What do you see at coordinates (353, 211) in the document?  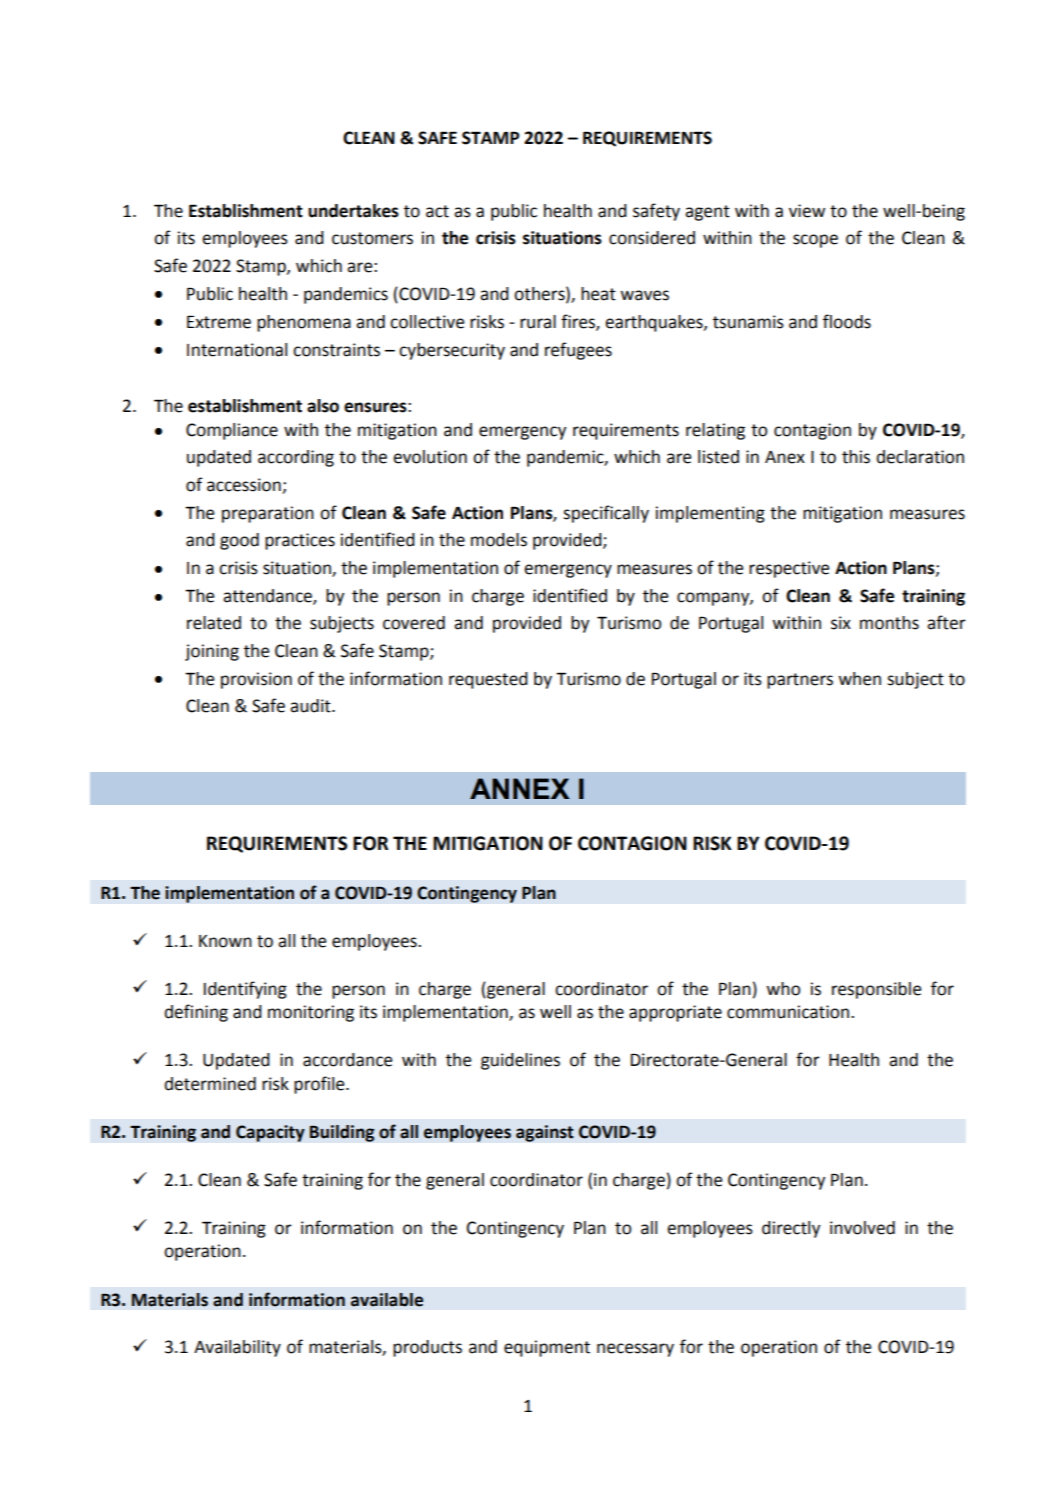 I see `undertakes` at bounding box center [353, 211].
